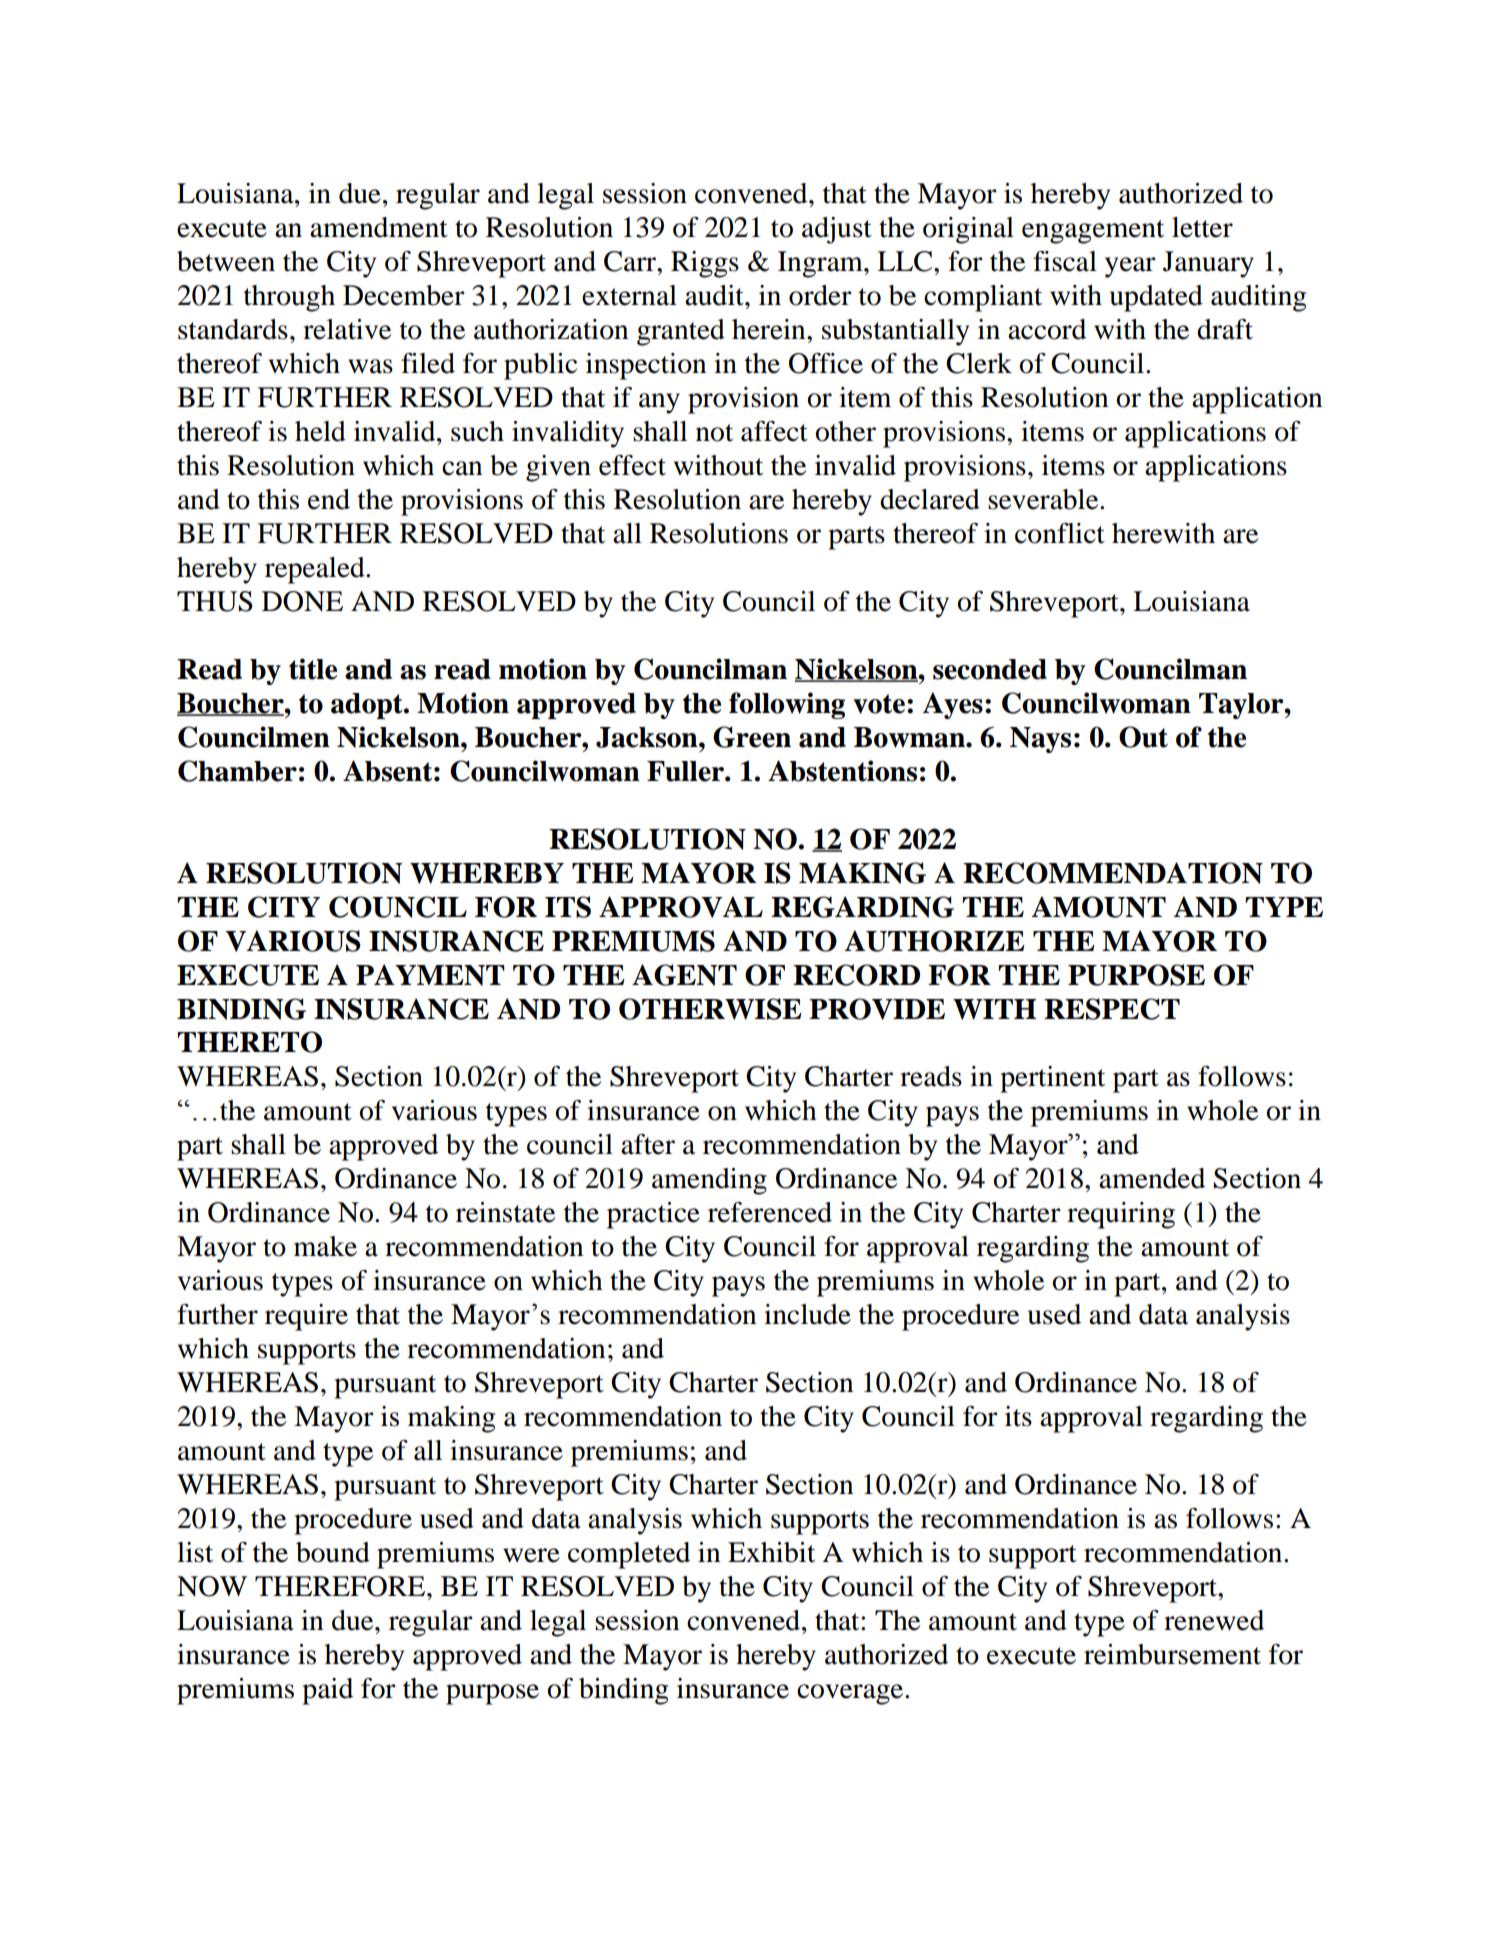 This screenshot has height=1949, width=1506. Describe the element at coordinates (1130, 267) in the screenshot. I see `year` at that location.
